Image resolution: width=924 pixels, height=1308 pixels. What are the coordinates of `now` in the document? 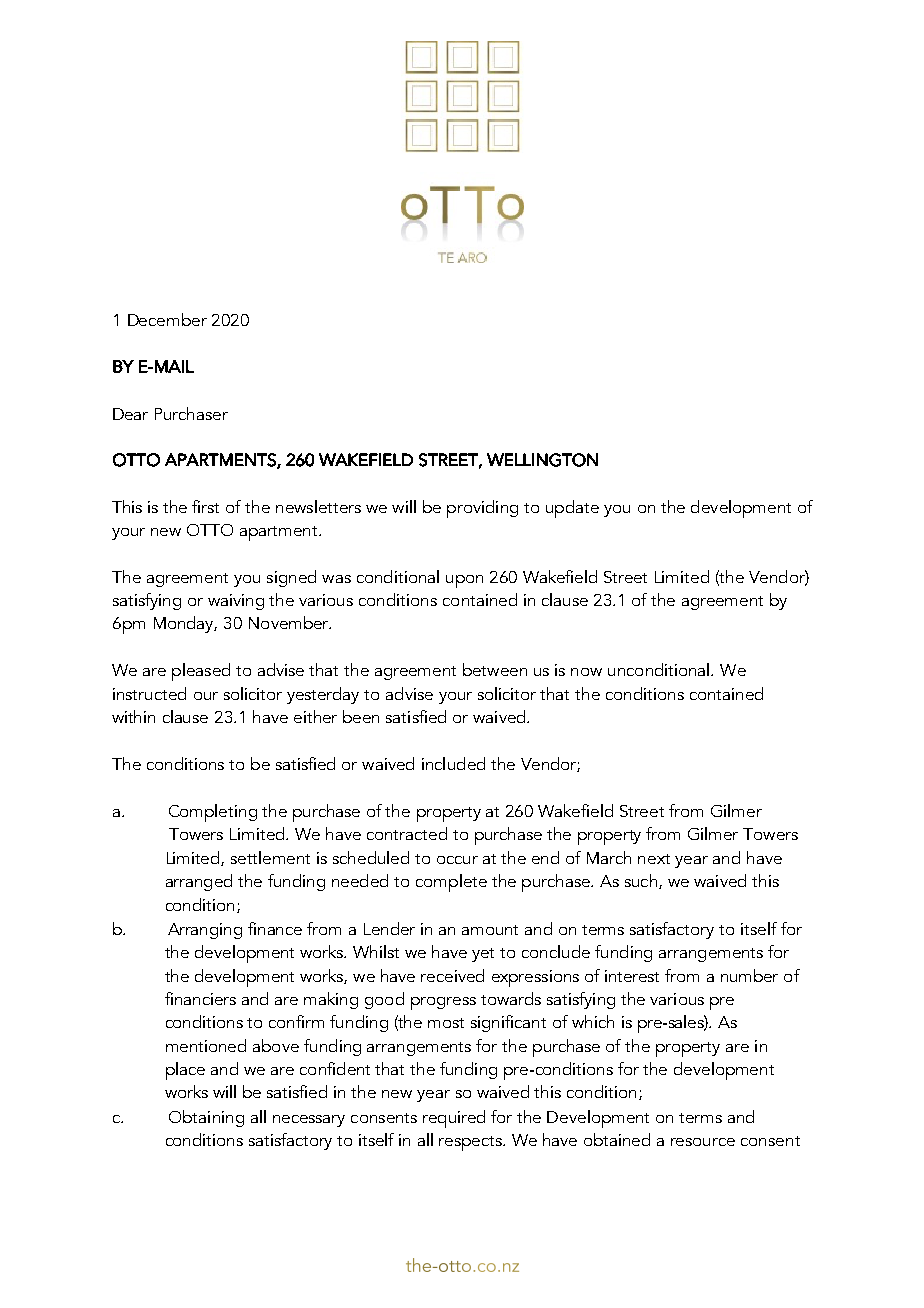 It's located at (586, 672).
